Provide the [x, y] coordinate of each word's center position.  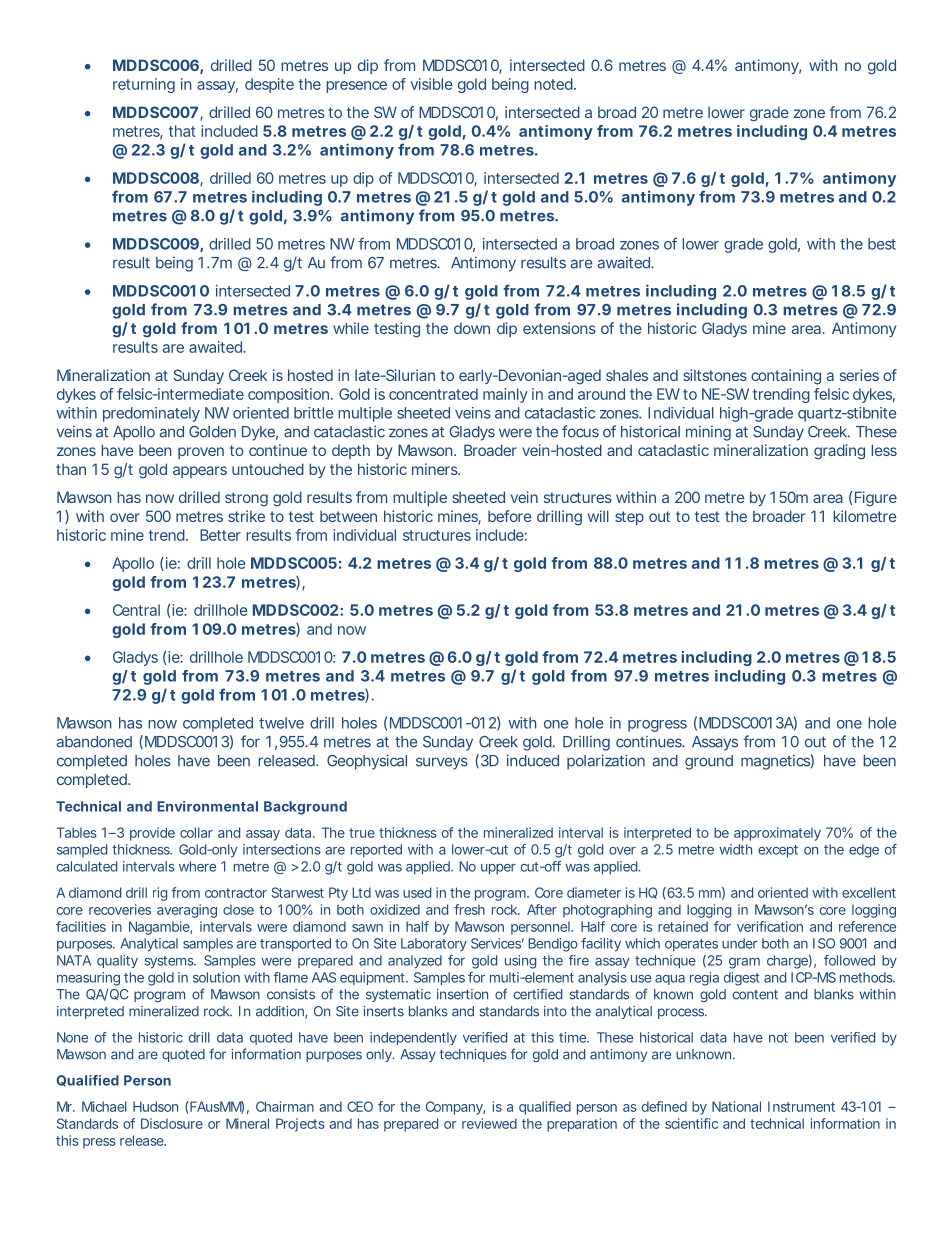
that [182, 131]
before [510, 516]
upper [498, 869]
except [778, 851]
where [197, 866]
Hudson [155, 1106]
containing [786, 377]
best [882, 244]
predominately [151, 414]
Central [136, 610]
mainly [505, 395]
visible [431, 84]
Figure [876, 499]
